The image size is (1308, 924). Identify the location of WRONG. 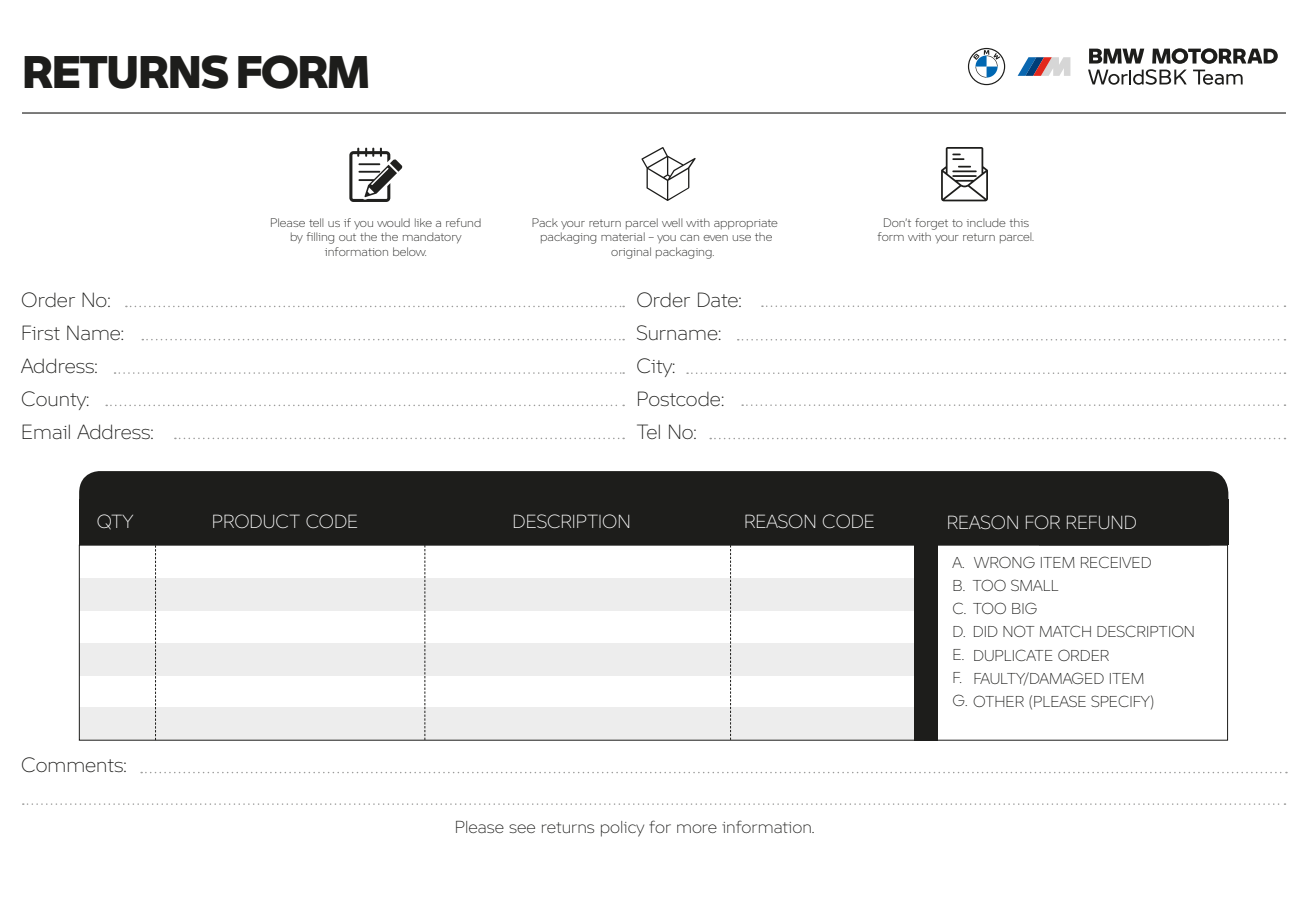
(1004, 562).
